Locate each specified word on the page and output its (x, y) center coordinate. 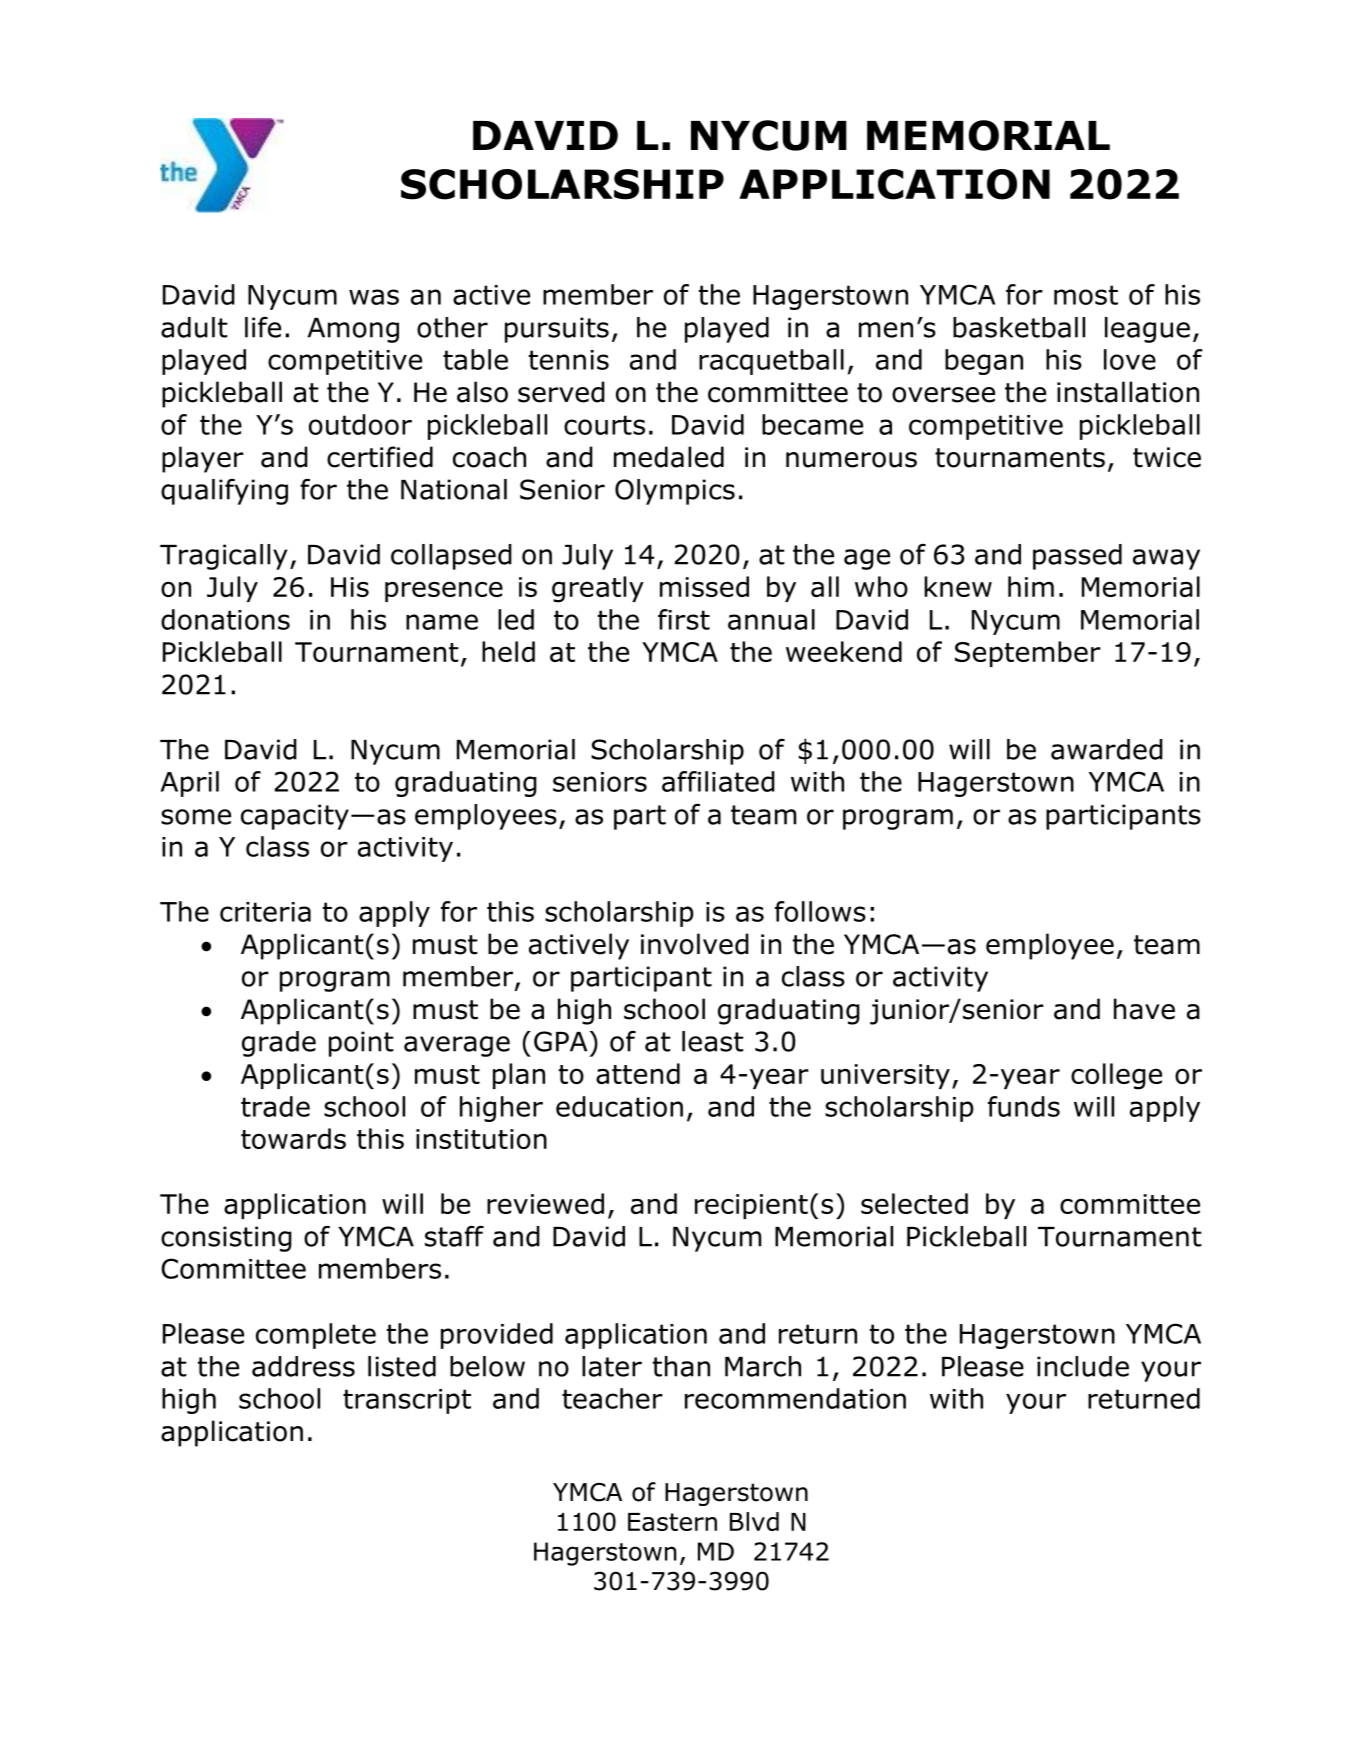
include (1083, 1366)
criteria (265, 912)
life (263, 327)
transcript (407, 1401)
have (1144, 1009)
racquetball (771, 362)
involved (695, 944)
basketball (1019, 327)
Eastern (672, 1522)
